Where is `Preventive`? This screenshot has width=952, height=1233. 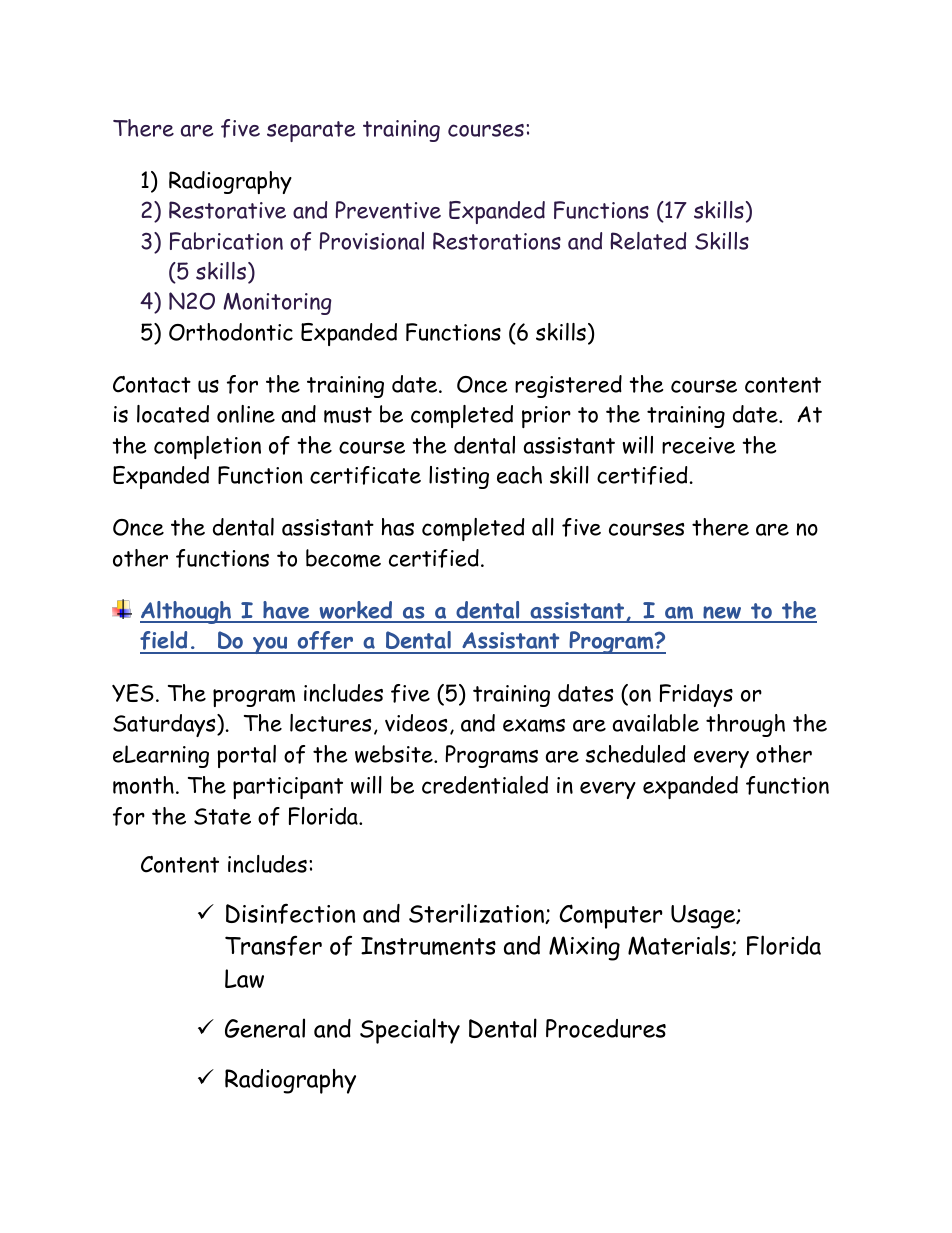 Preventive is located at coordinates (388, 210).
